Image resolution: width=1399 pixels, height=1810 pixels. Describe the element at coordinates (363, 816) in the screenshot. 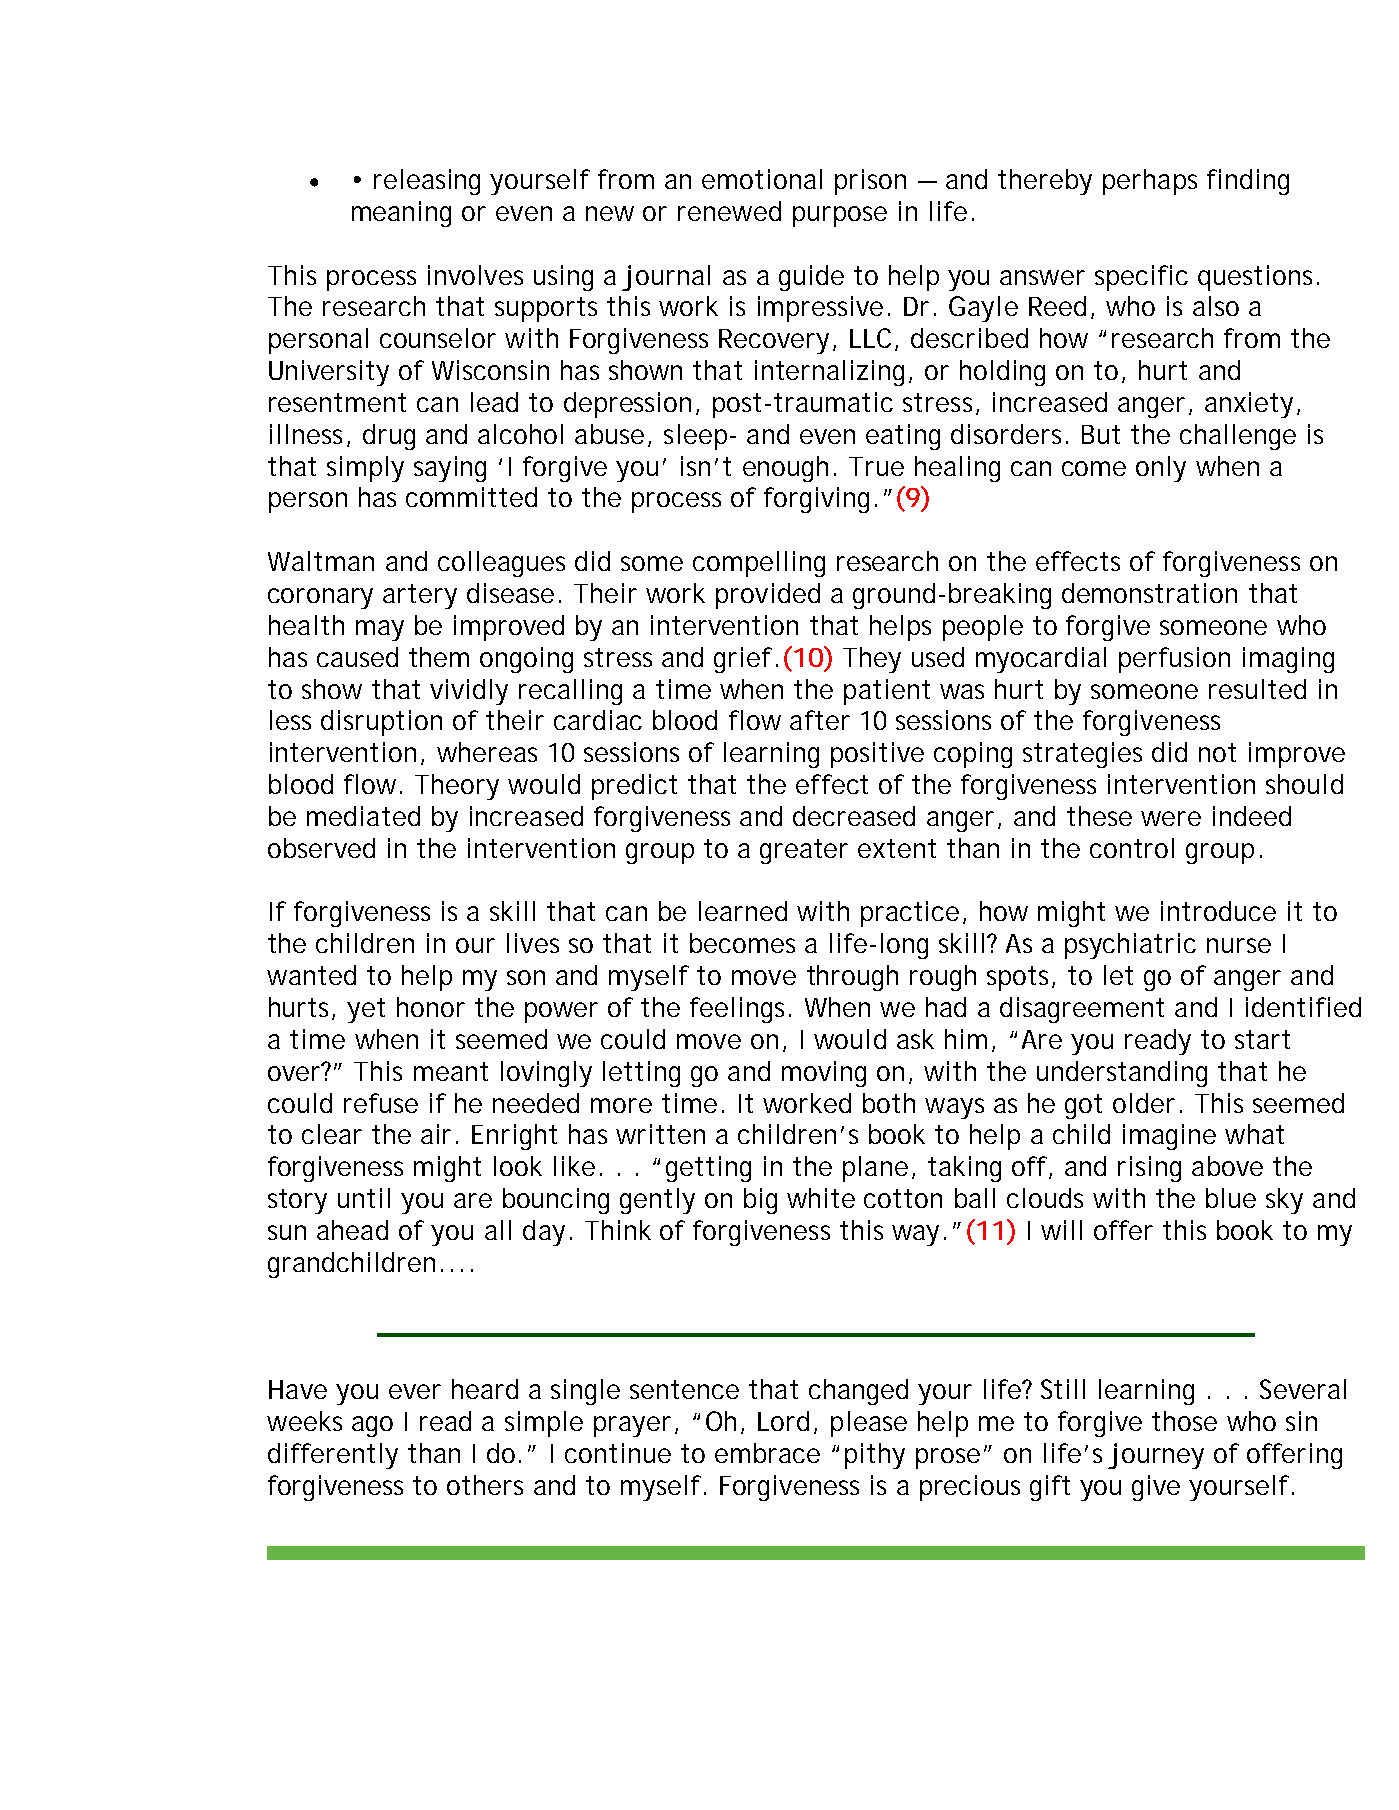

I see `mediated` at that location.
